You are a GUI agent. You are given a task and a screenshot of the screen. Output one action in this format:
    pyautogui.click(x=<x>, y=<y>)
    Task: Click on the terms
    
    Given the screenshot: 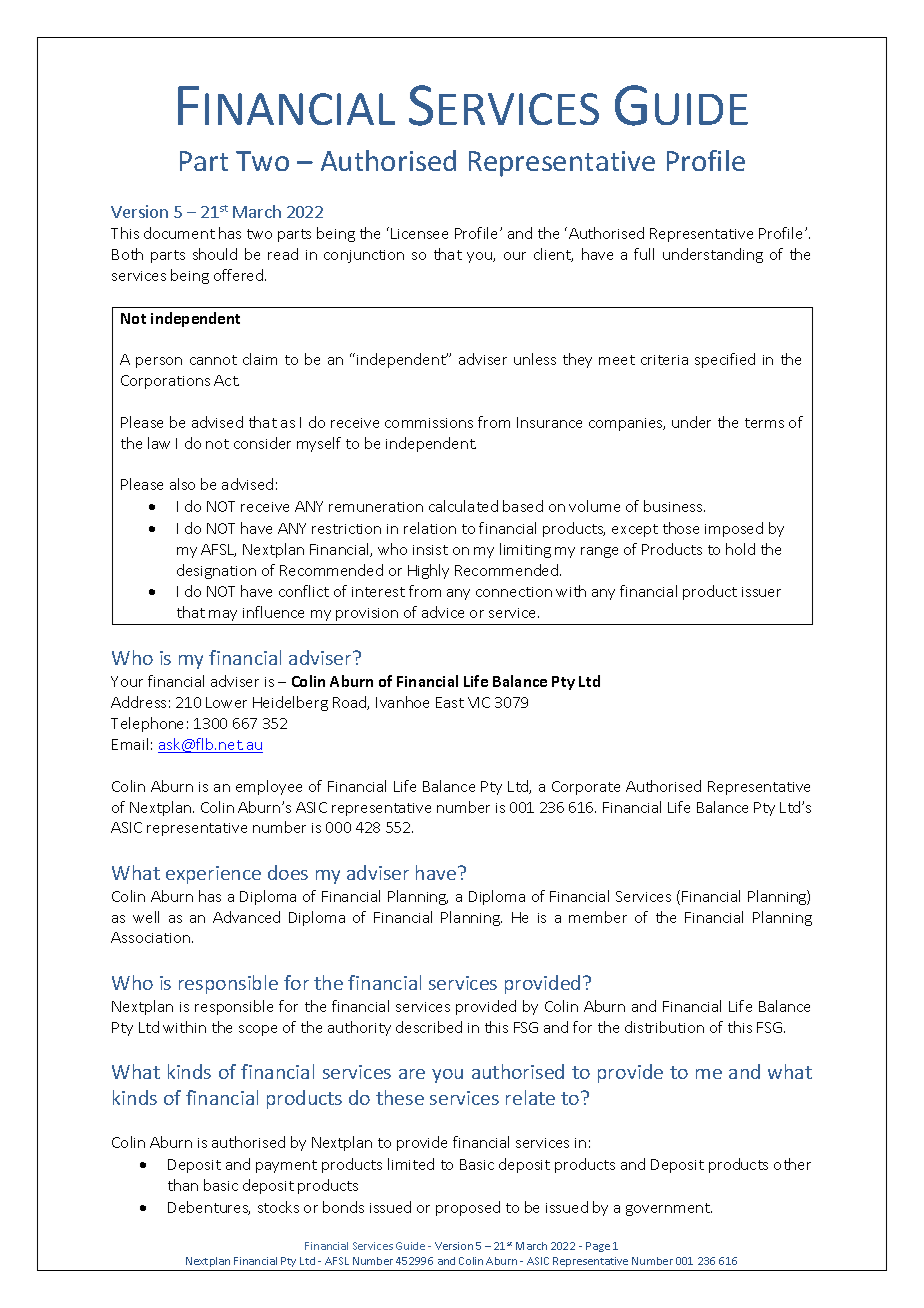 What is the action you would take?
    pyautogui.click(x=764, y=423)
